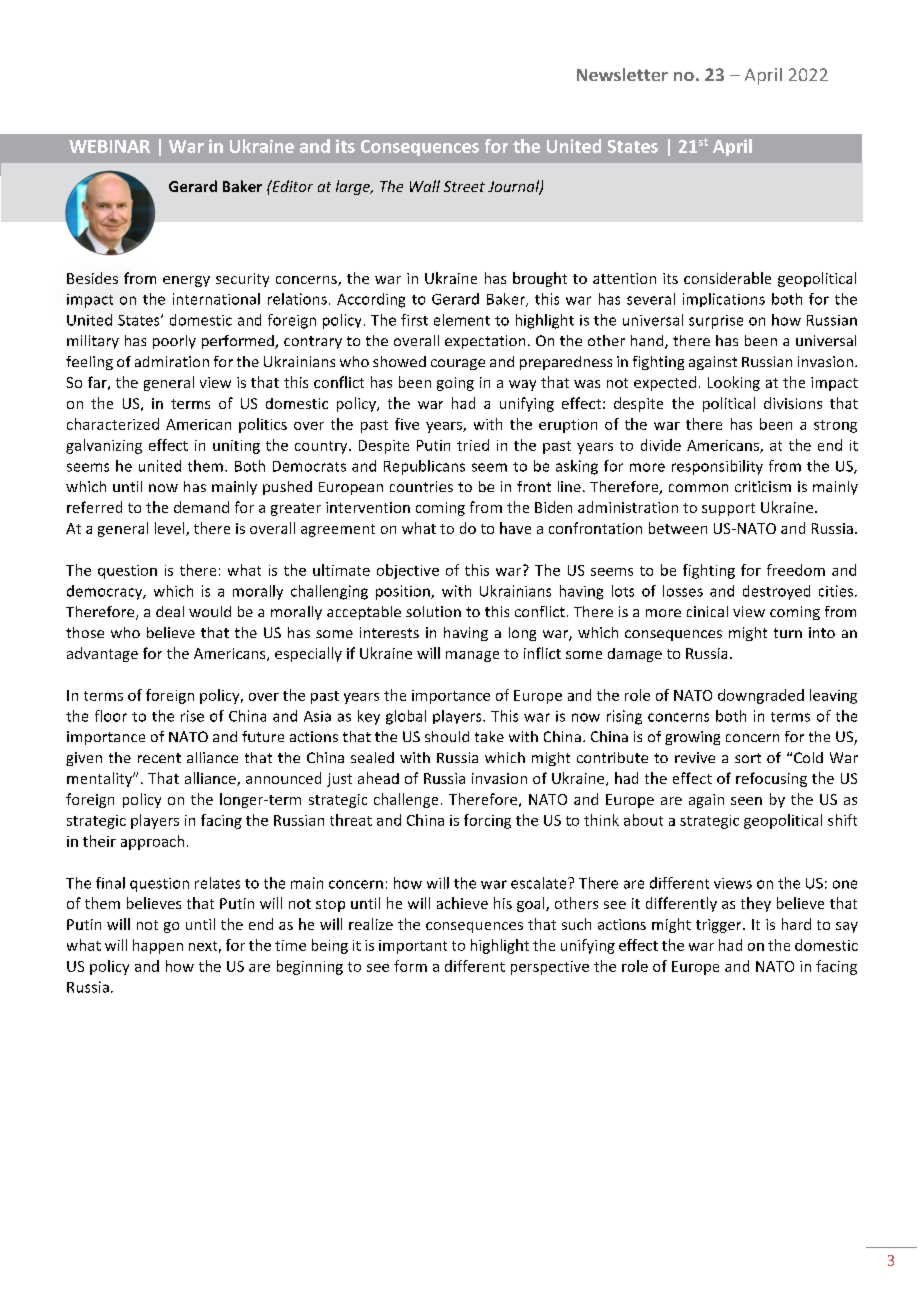 The image size is (924, 1307). What do you see at coordinates (728, 509) in the screenshot?
I see `support` at bounding box center [728, 509].
